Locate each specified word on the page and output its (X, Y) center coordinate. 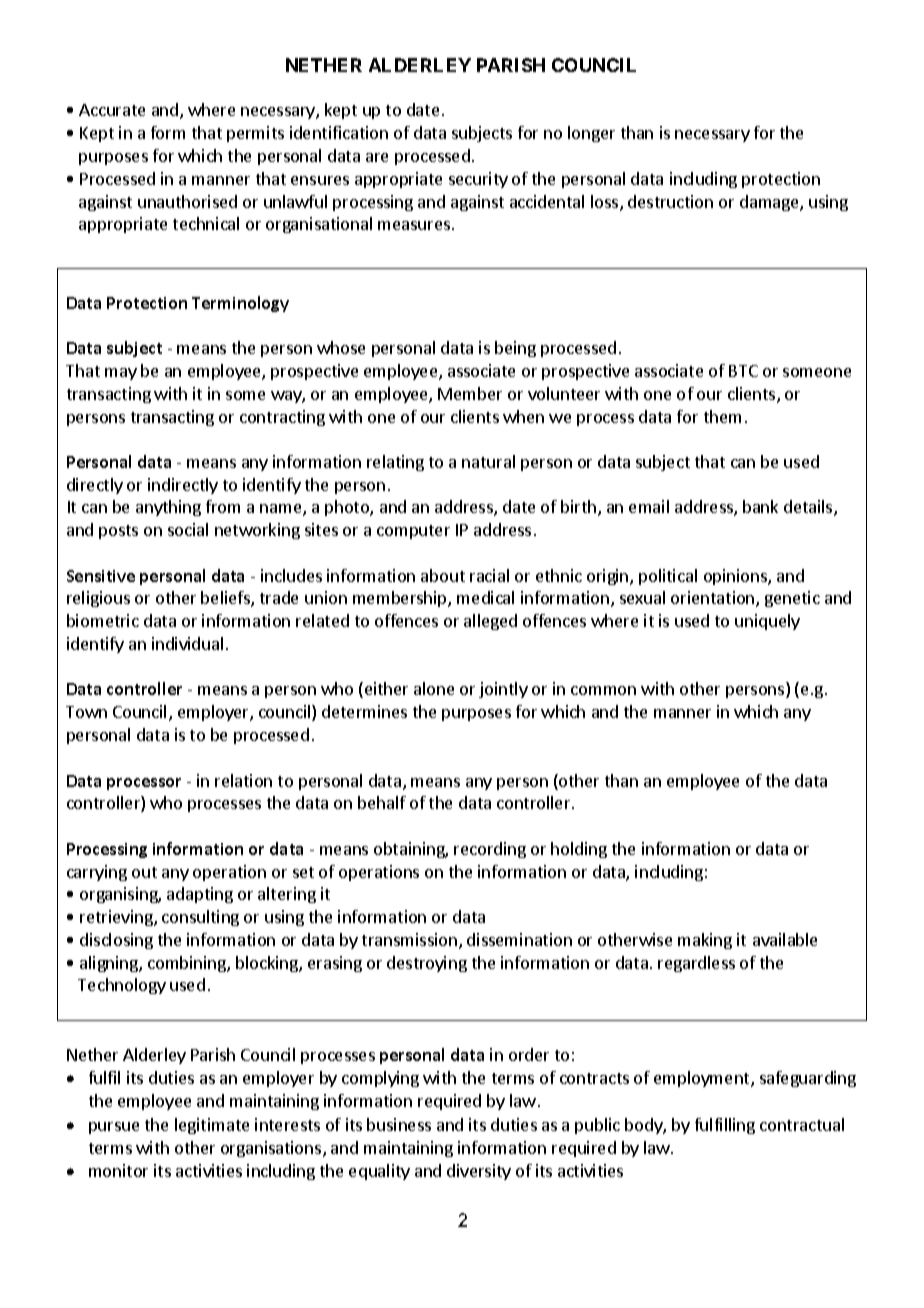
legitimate (212, 1126)
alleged (490, 622)
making (705, 941)
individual (187, 643)
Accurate (112, 110)
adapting (200, 895)
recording (490, 850)
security (478, 180)
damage (770, 203)
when (523, 416)
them (722, 416)
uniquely (767, 622)
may (121, 374)
